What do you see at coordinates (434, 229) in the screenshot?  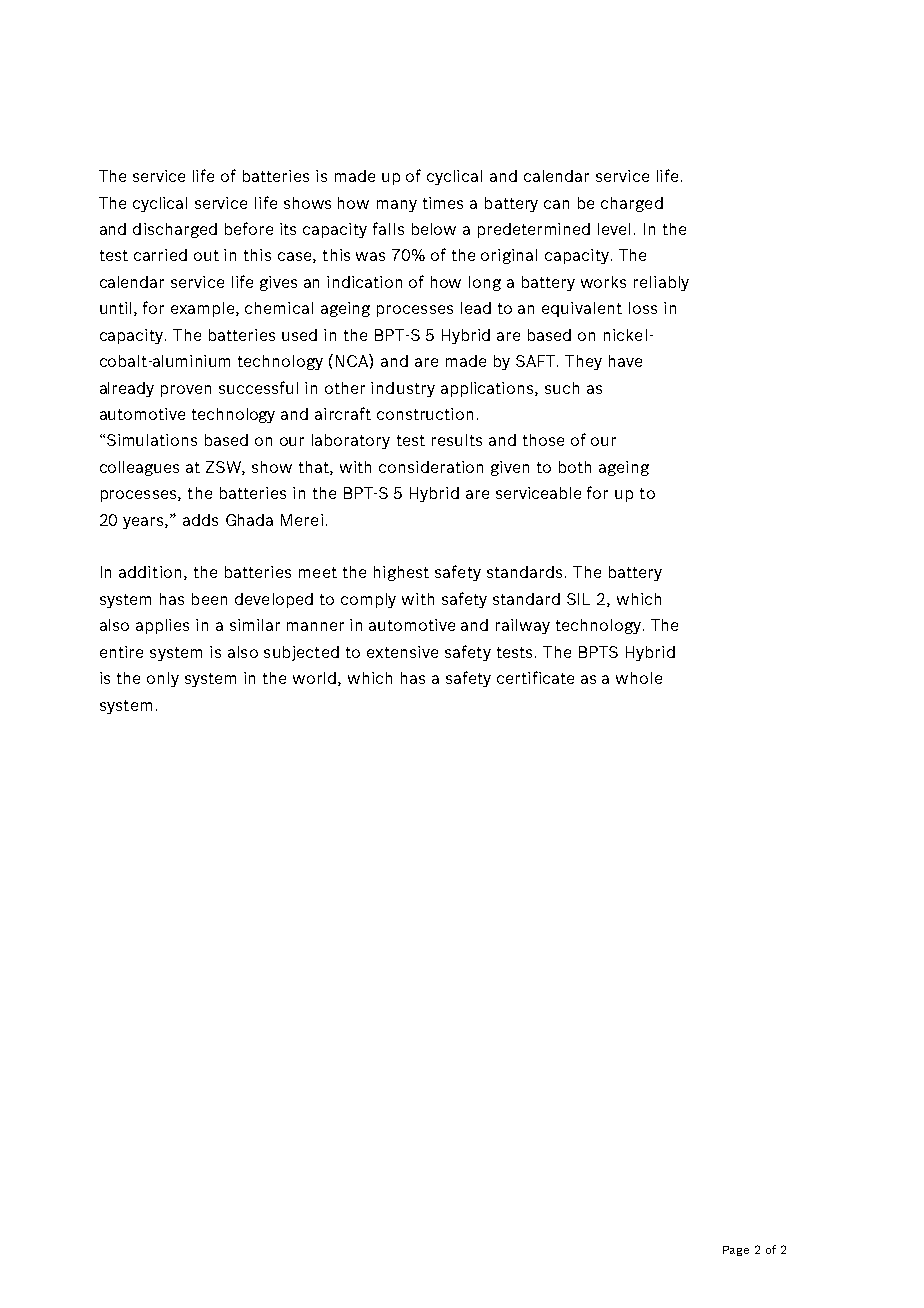 I see `below` at bounding box center [434, 229].
